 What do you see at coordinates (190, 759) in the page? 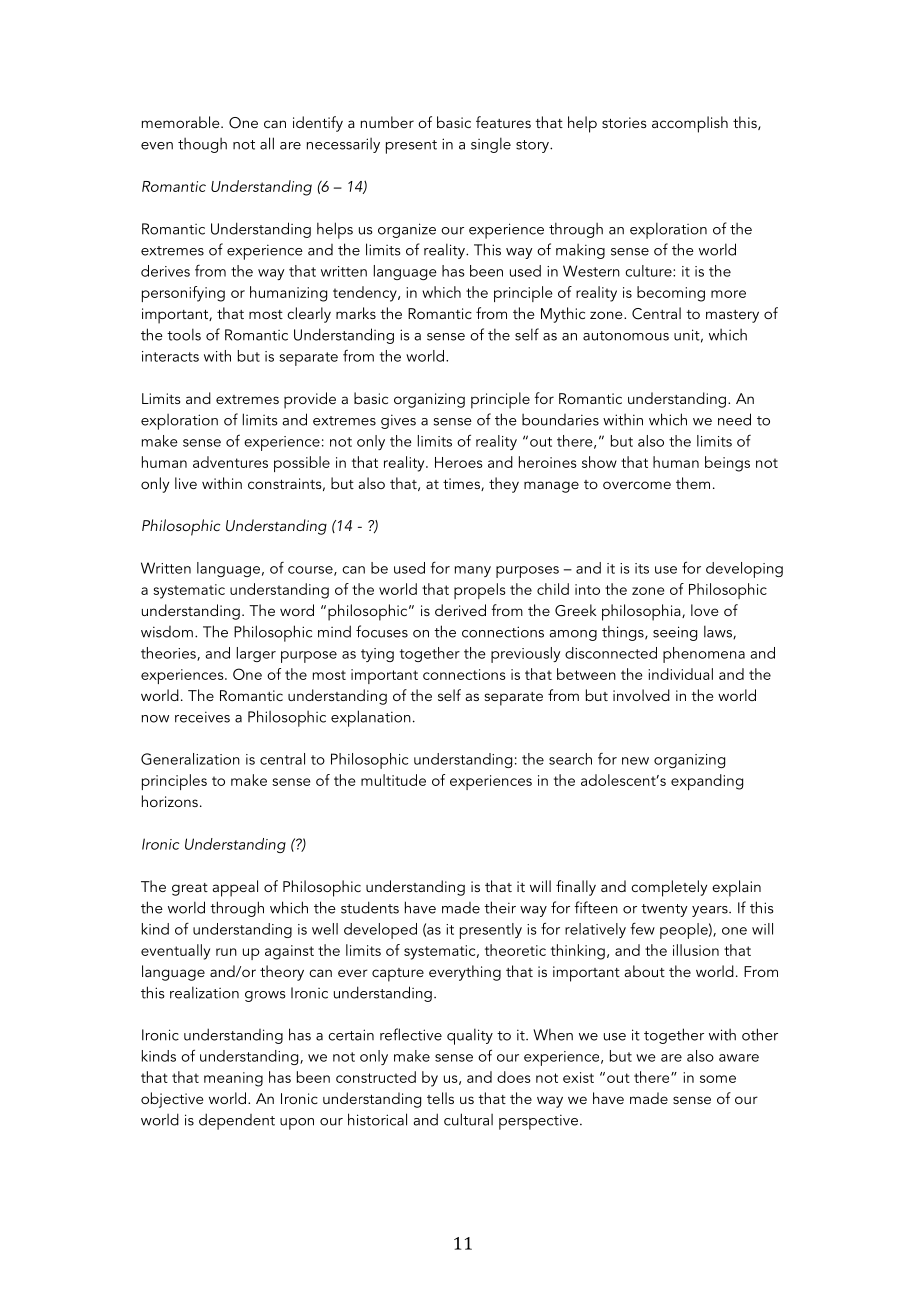
I see `Generalization` at bounding box center [190, 759].
